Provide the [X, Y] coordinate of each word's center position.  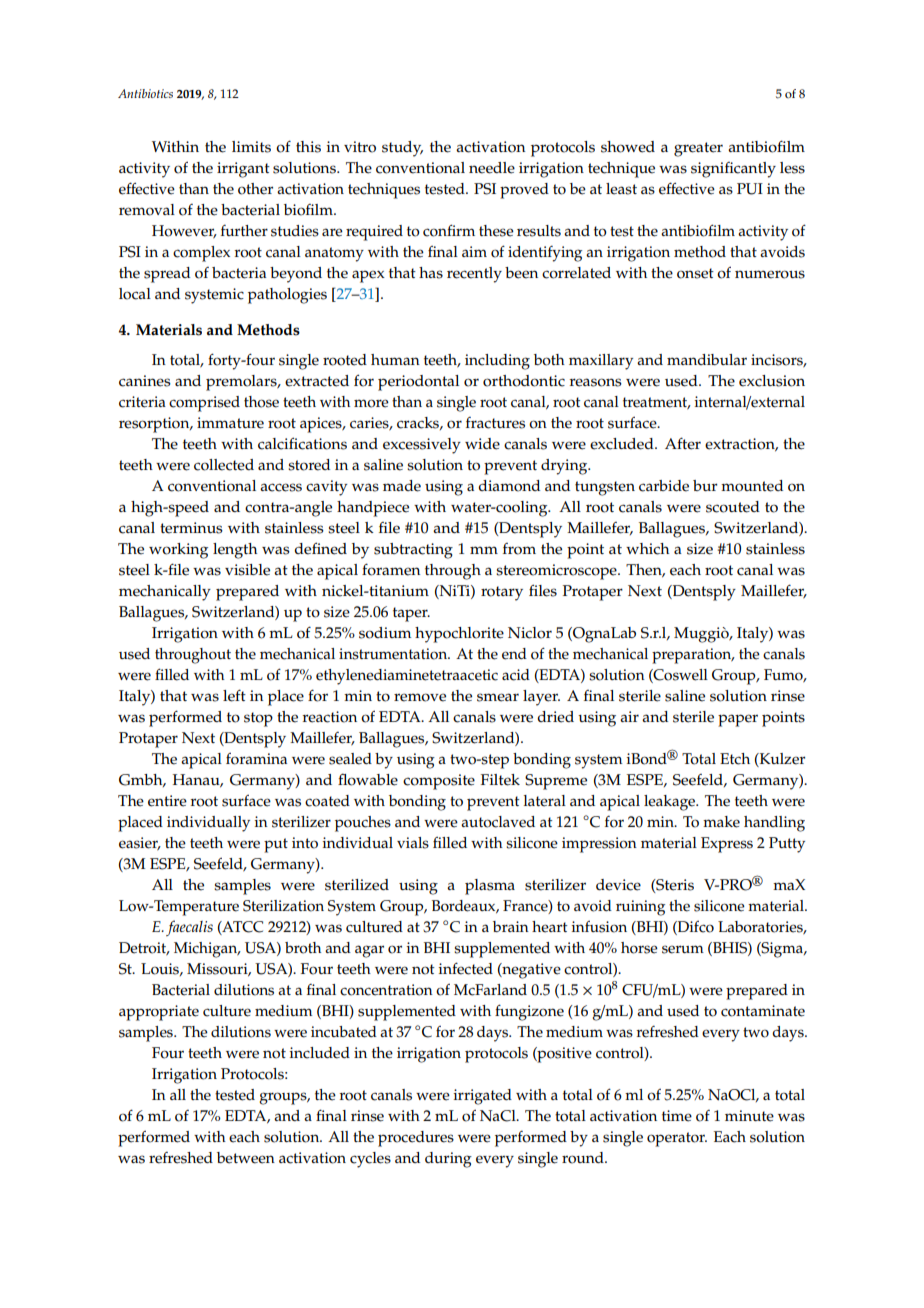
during [448, 1160]
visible [247, 570]
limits [251, 147]
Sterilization [283, 906]
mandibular [707, 359]
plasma [490, 887]
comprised [204, 404]
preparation [693, 656]
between [246, 1158]
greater [698, 149]
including [497, 362]
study [402, 149]
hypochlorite [459, 635]
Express [727, 845]
